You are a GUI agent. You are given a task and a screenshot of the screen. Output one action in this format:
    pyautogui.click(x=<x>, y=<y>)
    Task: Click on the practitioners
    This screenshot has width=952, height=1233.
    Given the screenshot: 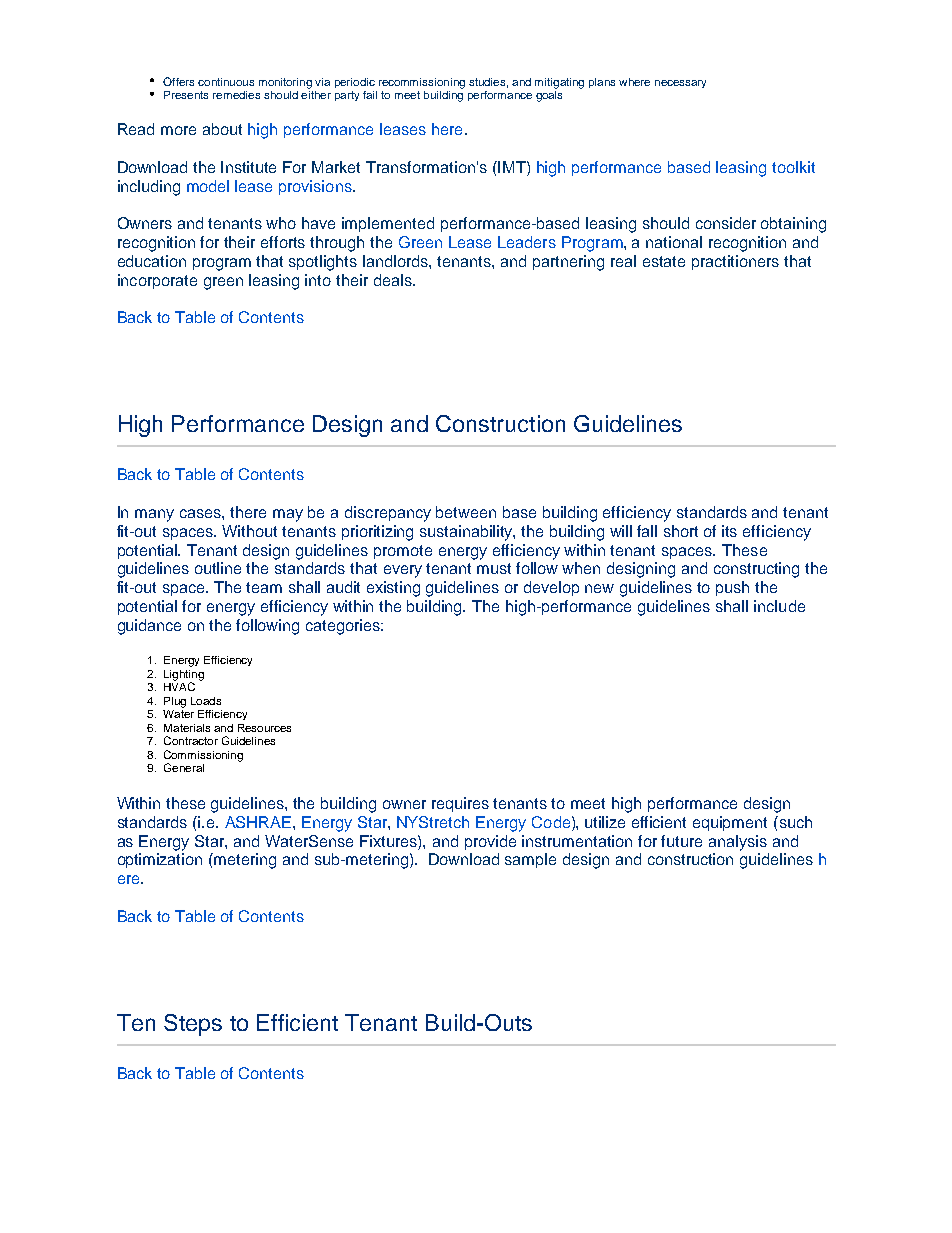 What is the action you would take?
    pyautogui.click(x=735, y=262)
